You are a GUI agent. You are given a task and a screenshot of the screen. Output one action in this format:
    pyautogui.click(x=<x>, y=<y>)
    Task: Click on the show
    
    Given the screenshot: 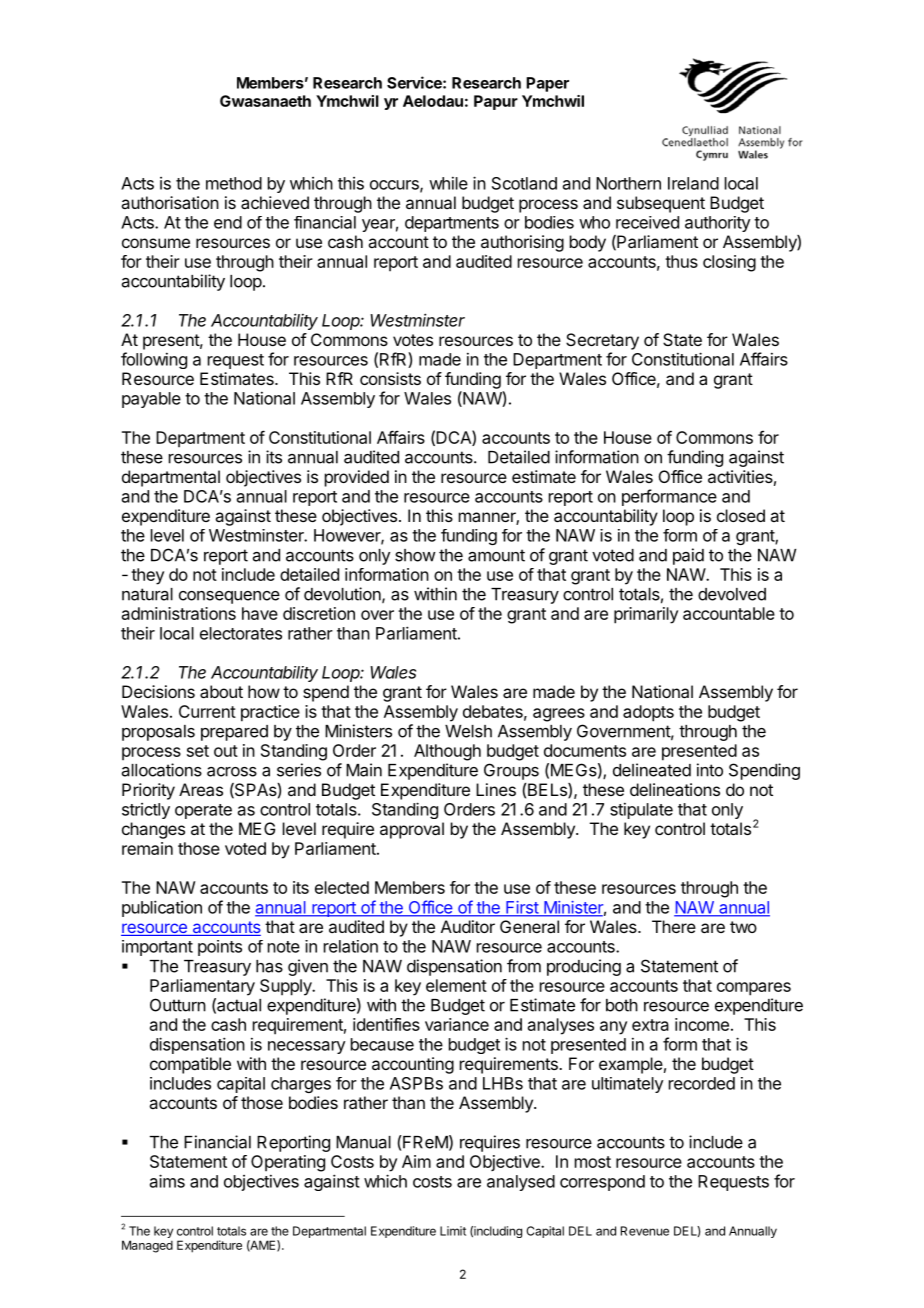 What is the action you would take?
    pyautogui.click(x=415, y=555)
